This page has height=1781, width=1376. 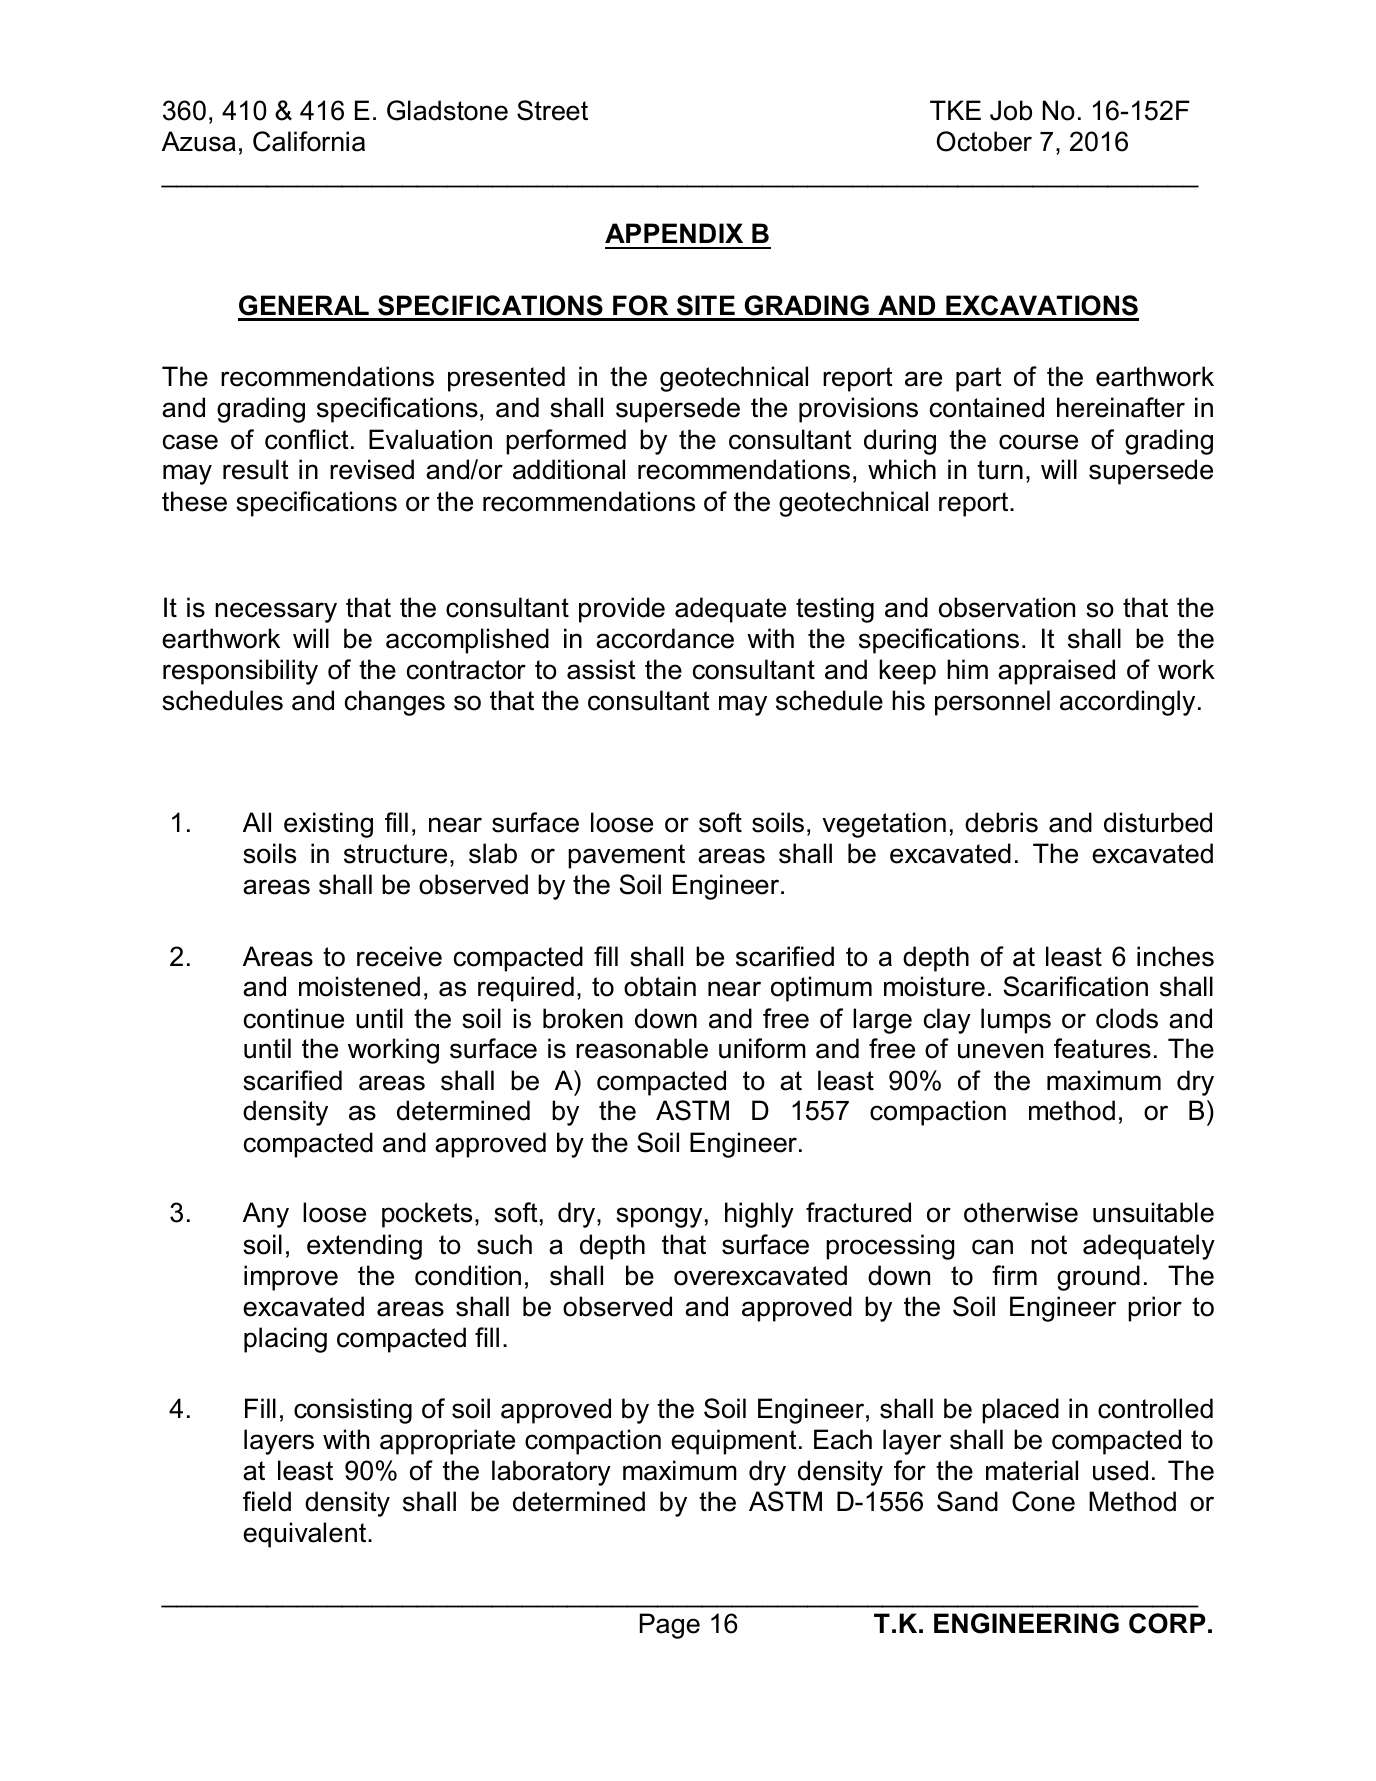 I want to click on Job, so click(x=1011, y=110).
